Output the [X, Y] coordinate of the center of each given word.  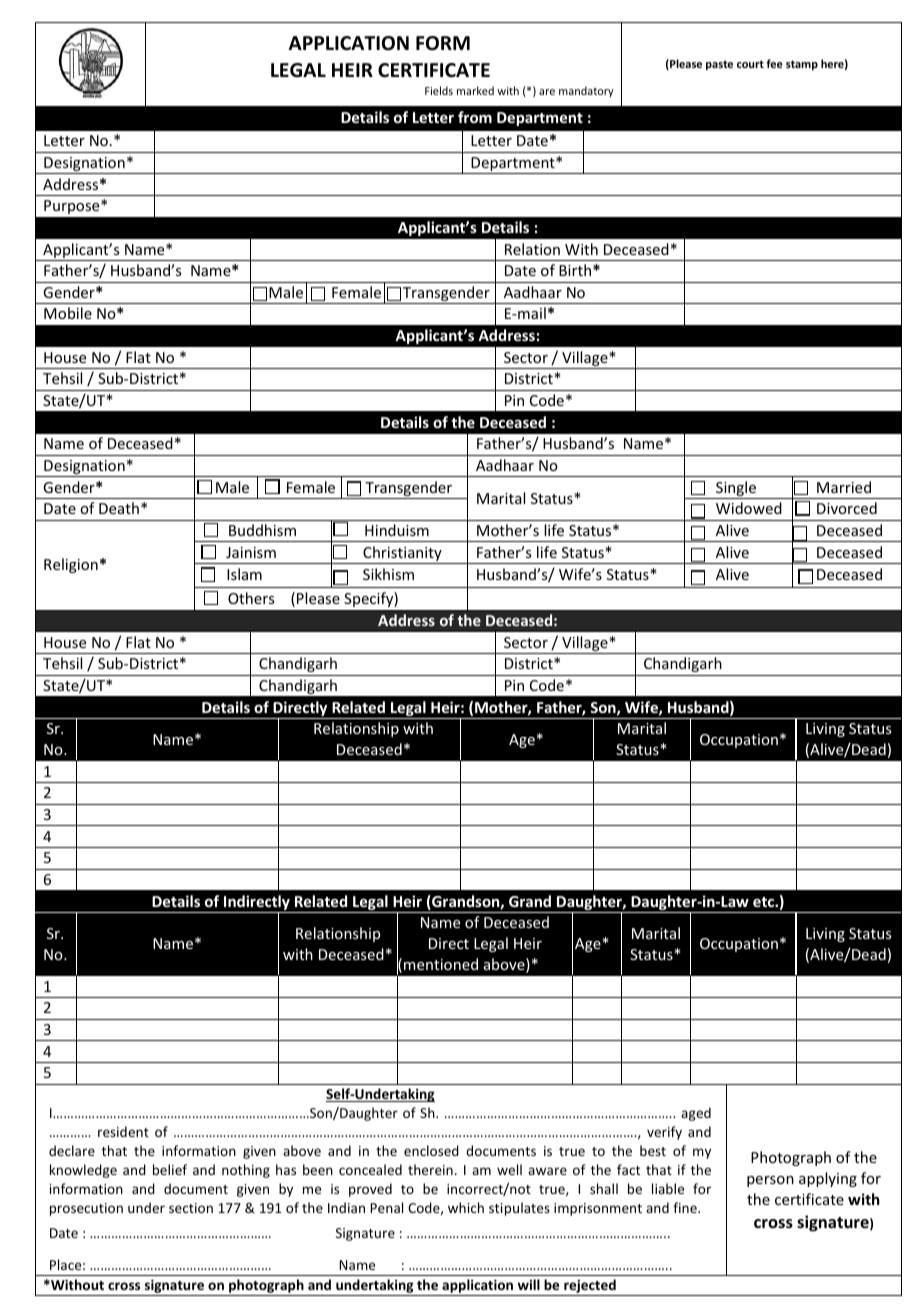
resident [123, 1131]
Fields [439, 90]
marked [475, 90]
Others [251, 598]
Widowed [749, 508]
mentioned [441, 964]
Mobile [68, 313]
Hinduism [397, 530]
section [191, 1208]
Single [736, 490]
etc [764, 902]
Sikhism [388, 574]
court [750, 64]
